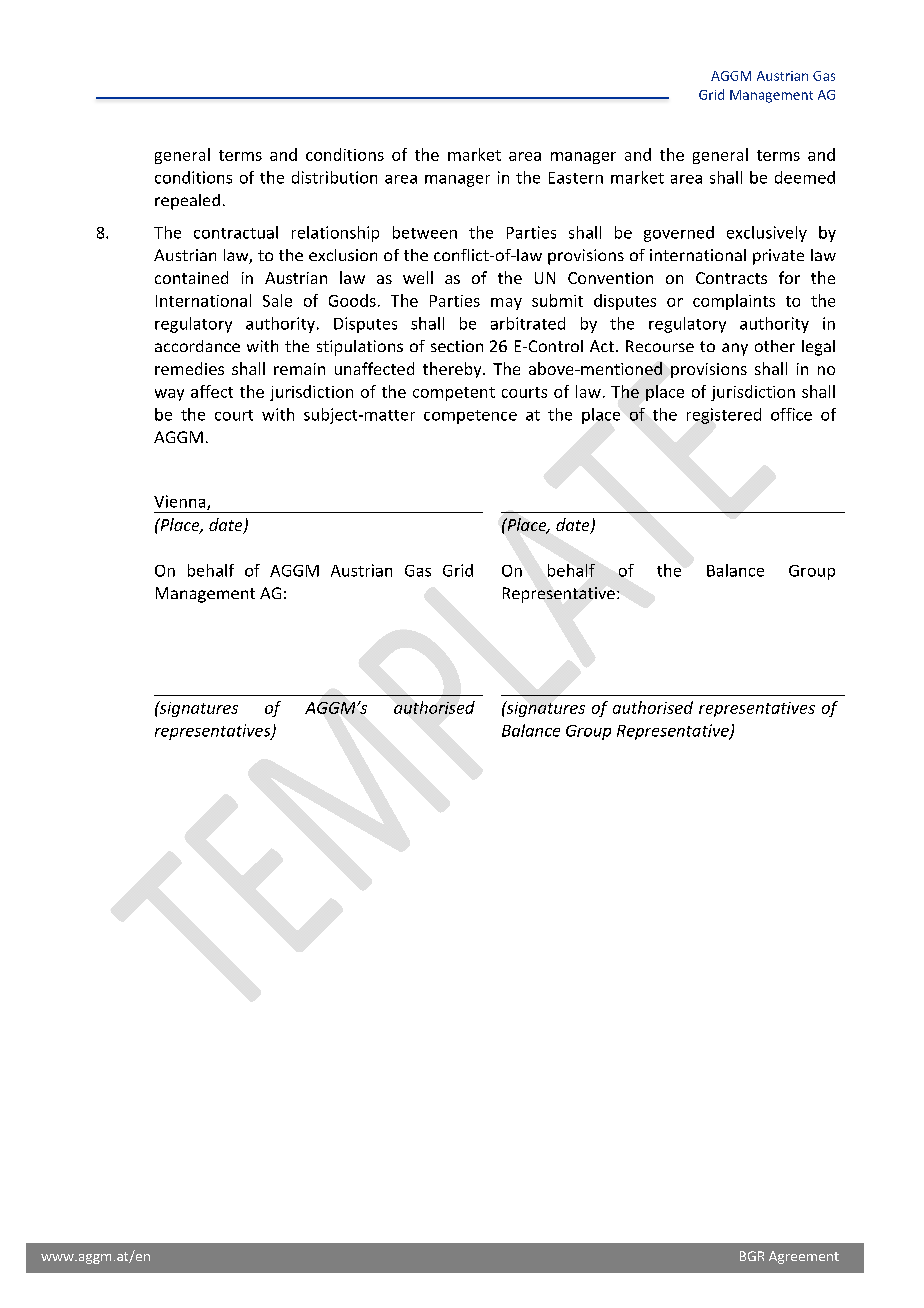 This screenshot has height=1308, width=924. What do you see at coordinates (724, 416) in the screenshot?
I see `registered` at bounding box center [724, 416].
